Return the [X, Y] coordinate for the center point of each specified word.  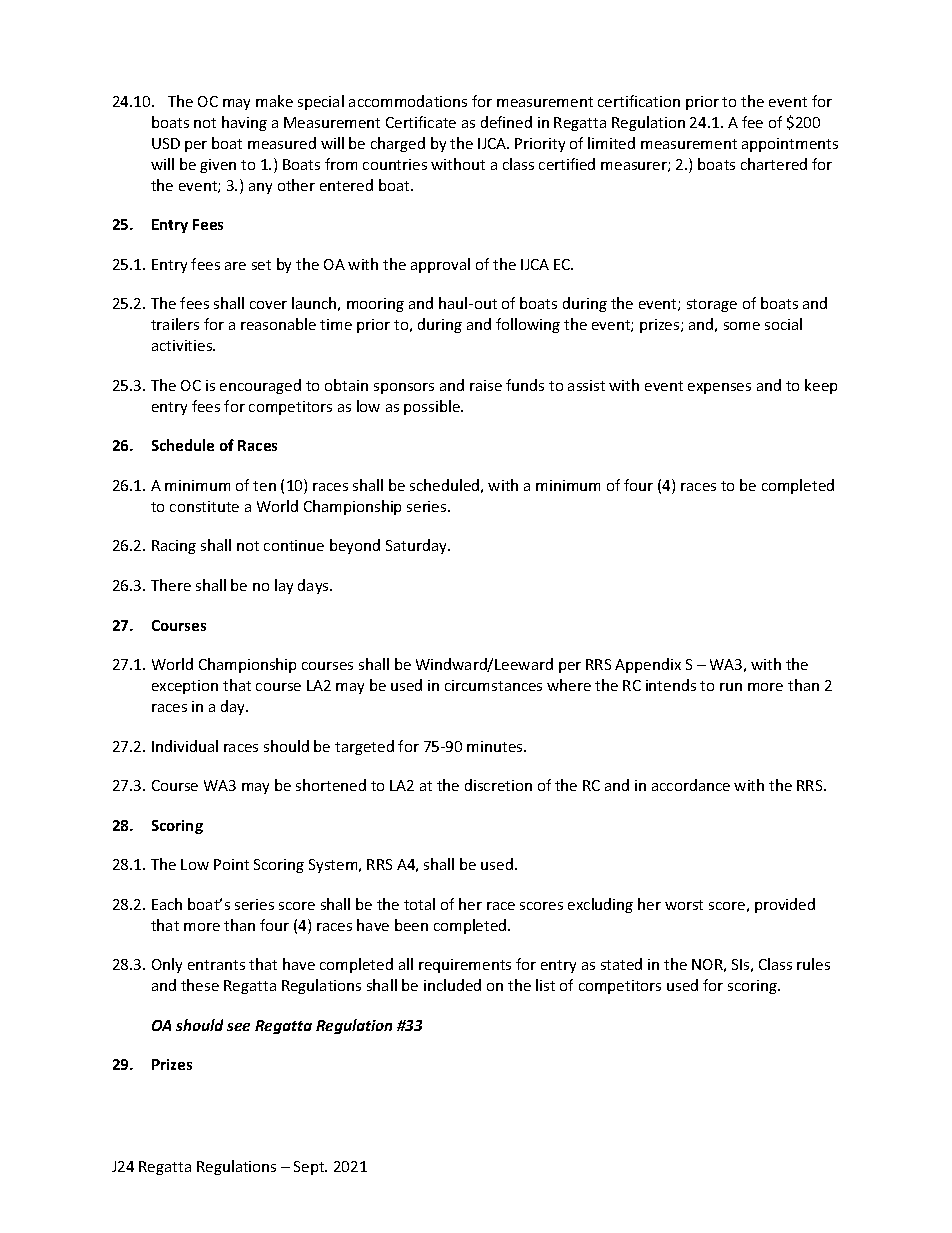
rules [813, 964]
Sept [310, 1168]
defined [506, 122]
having [244, 123]
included [452, 985]
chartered [774, 164]
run [731, 687]
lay [284, 586]
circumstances [493, 685]
